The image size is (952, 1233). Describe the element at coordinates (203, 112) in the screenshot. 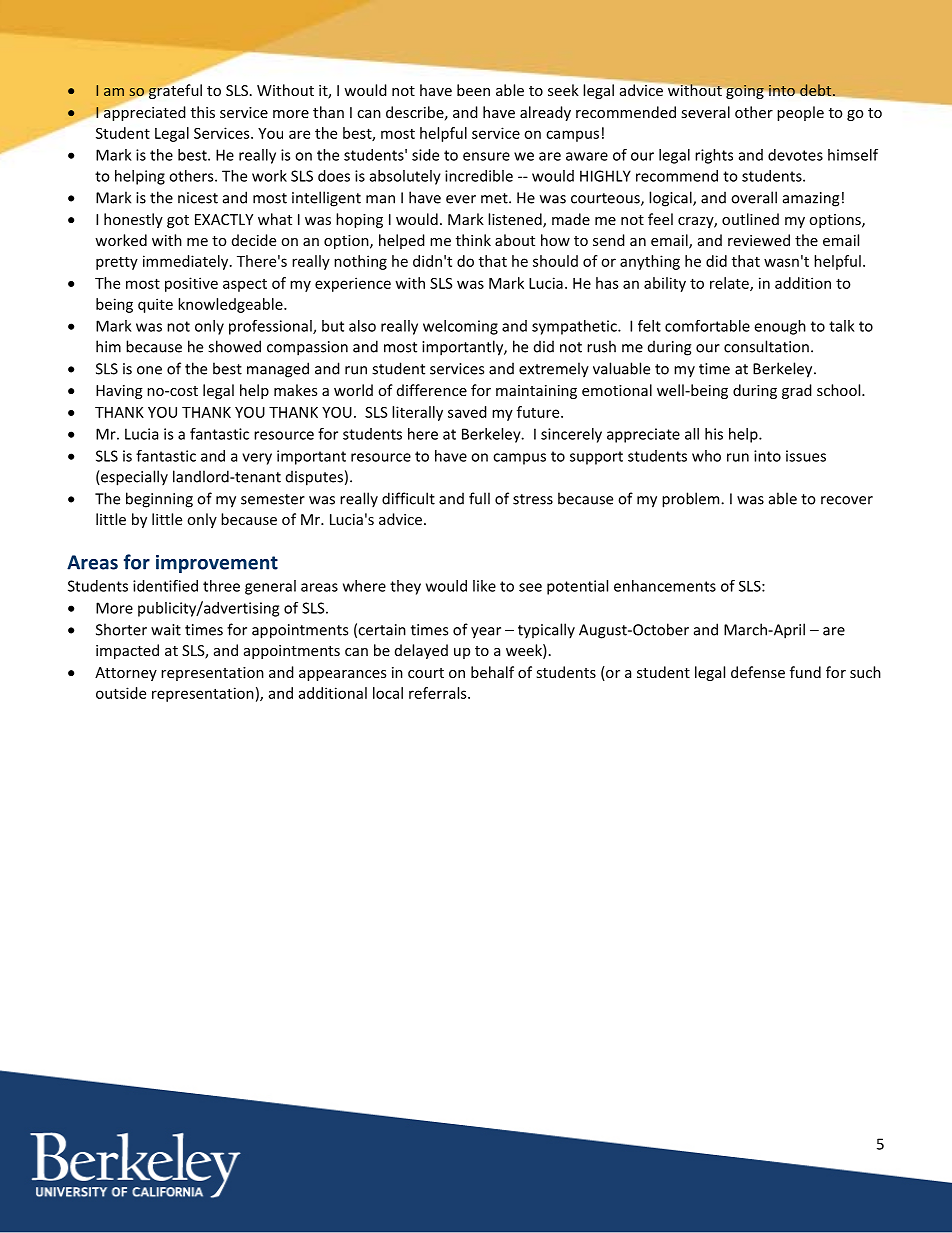

I see `this` at that location.
